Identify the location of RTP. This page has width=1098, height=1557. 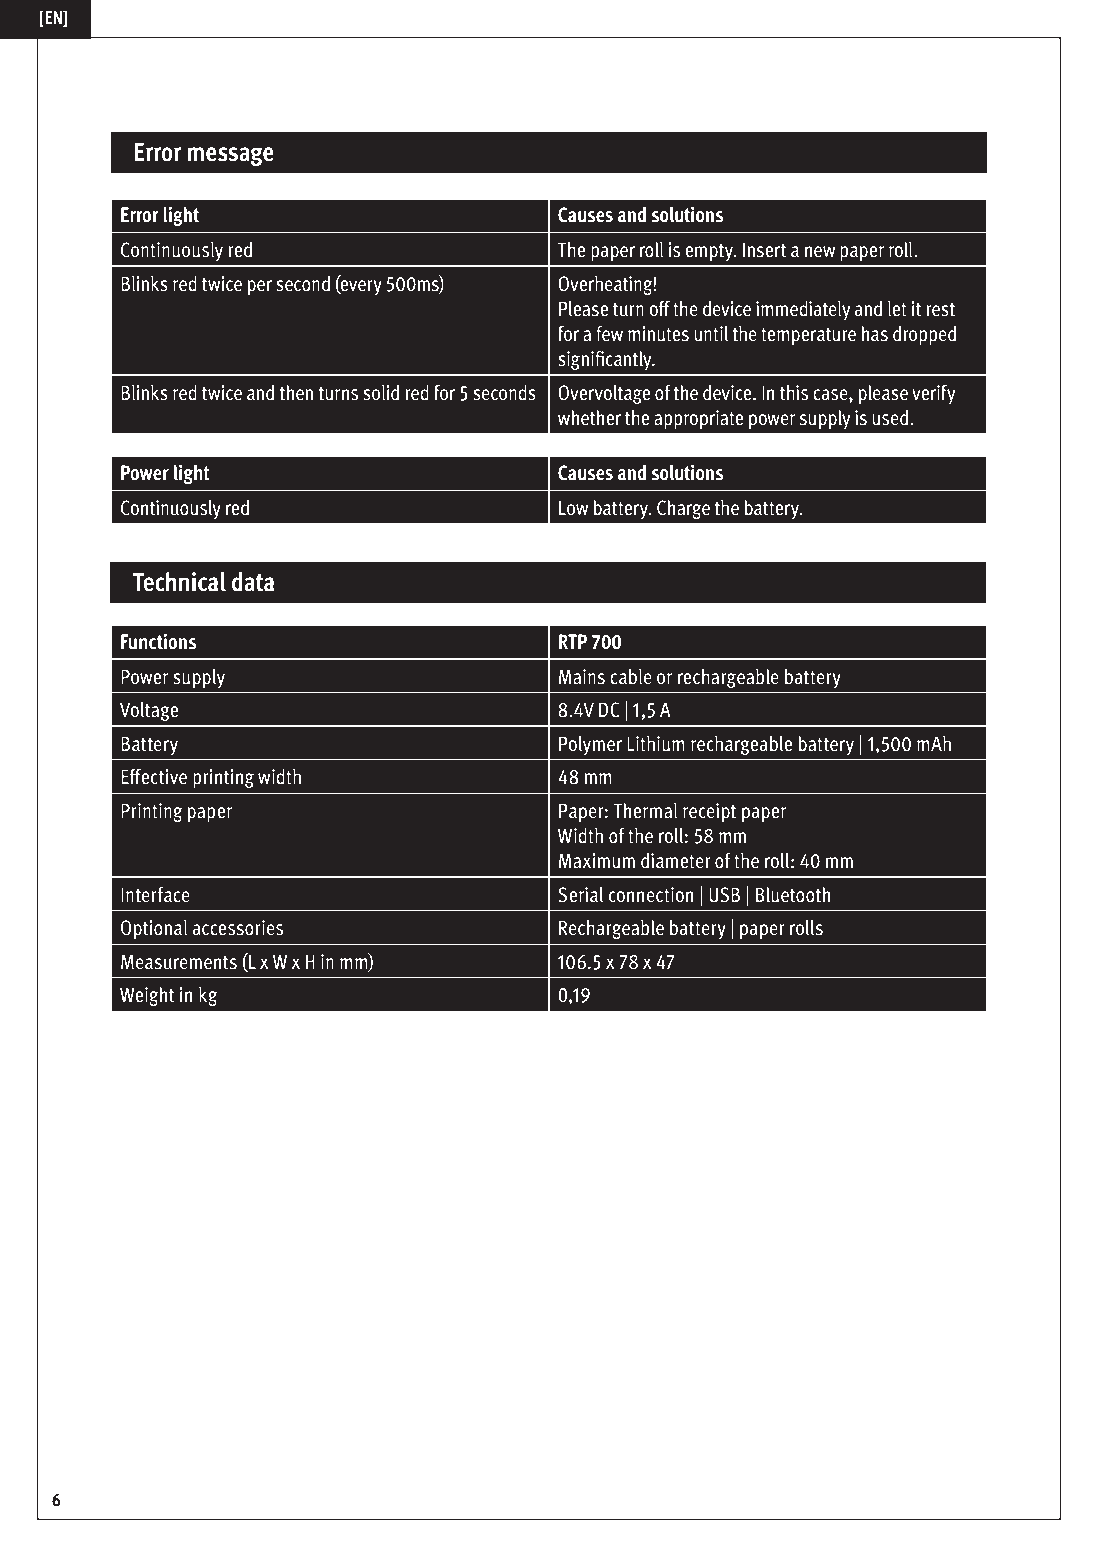
(573, 641).
